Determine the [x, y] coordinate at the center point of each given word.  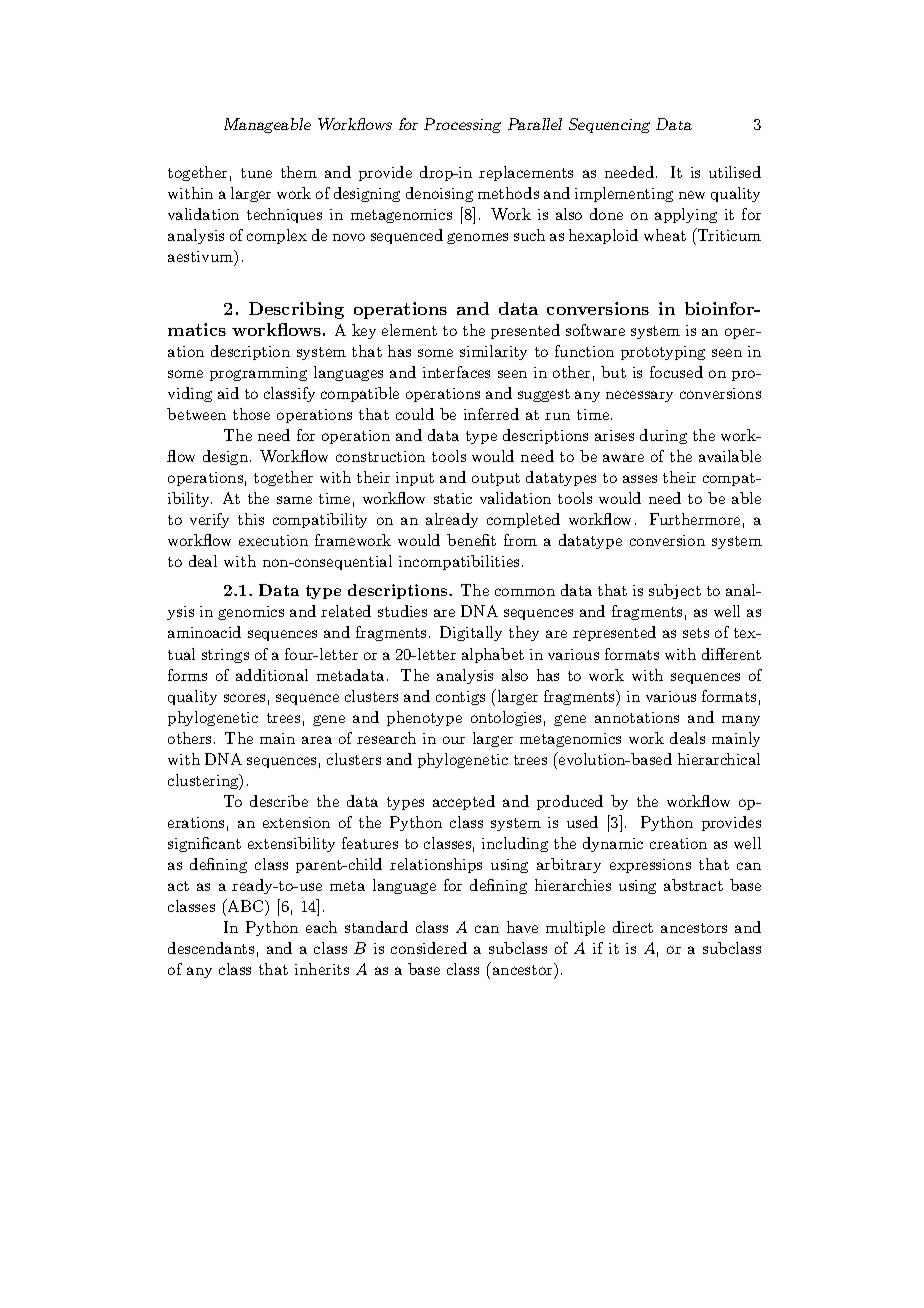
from [520, 540]
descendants [211, 948]
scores [244, 698]
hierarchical [719, 759]
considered [429, 948]
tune [256, 173]
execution [273, 540]
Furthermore [695, 519]
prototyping [663, 353]
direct [633, 927]
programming [258, 374]
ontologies [506, 718]
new [692, 195]
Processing [462, 125]
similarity [493, 352]
